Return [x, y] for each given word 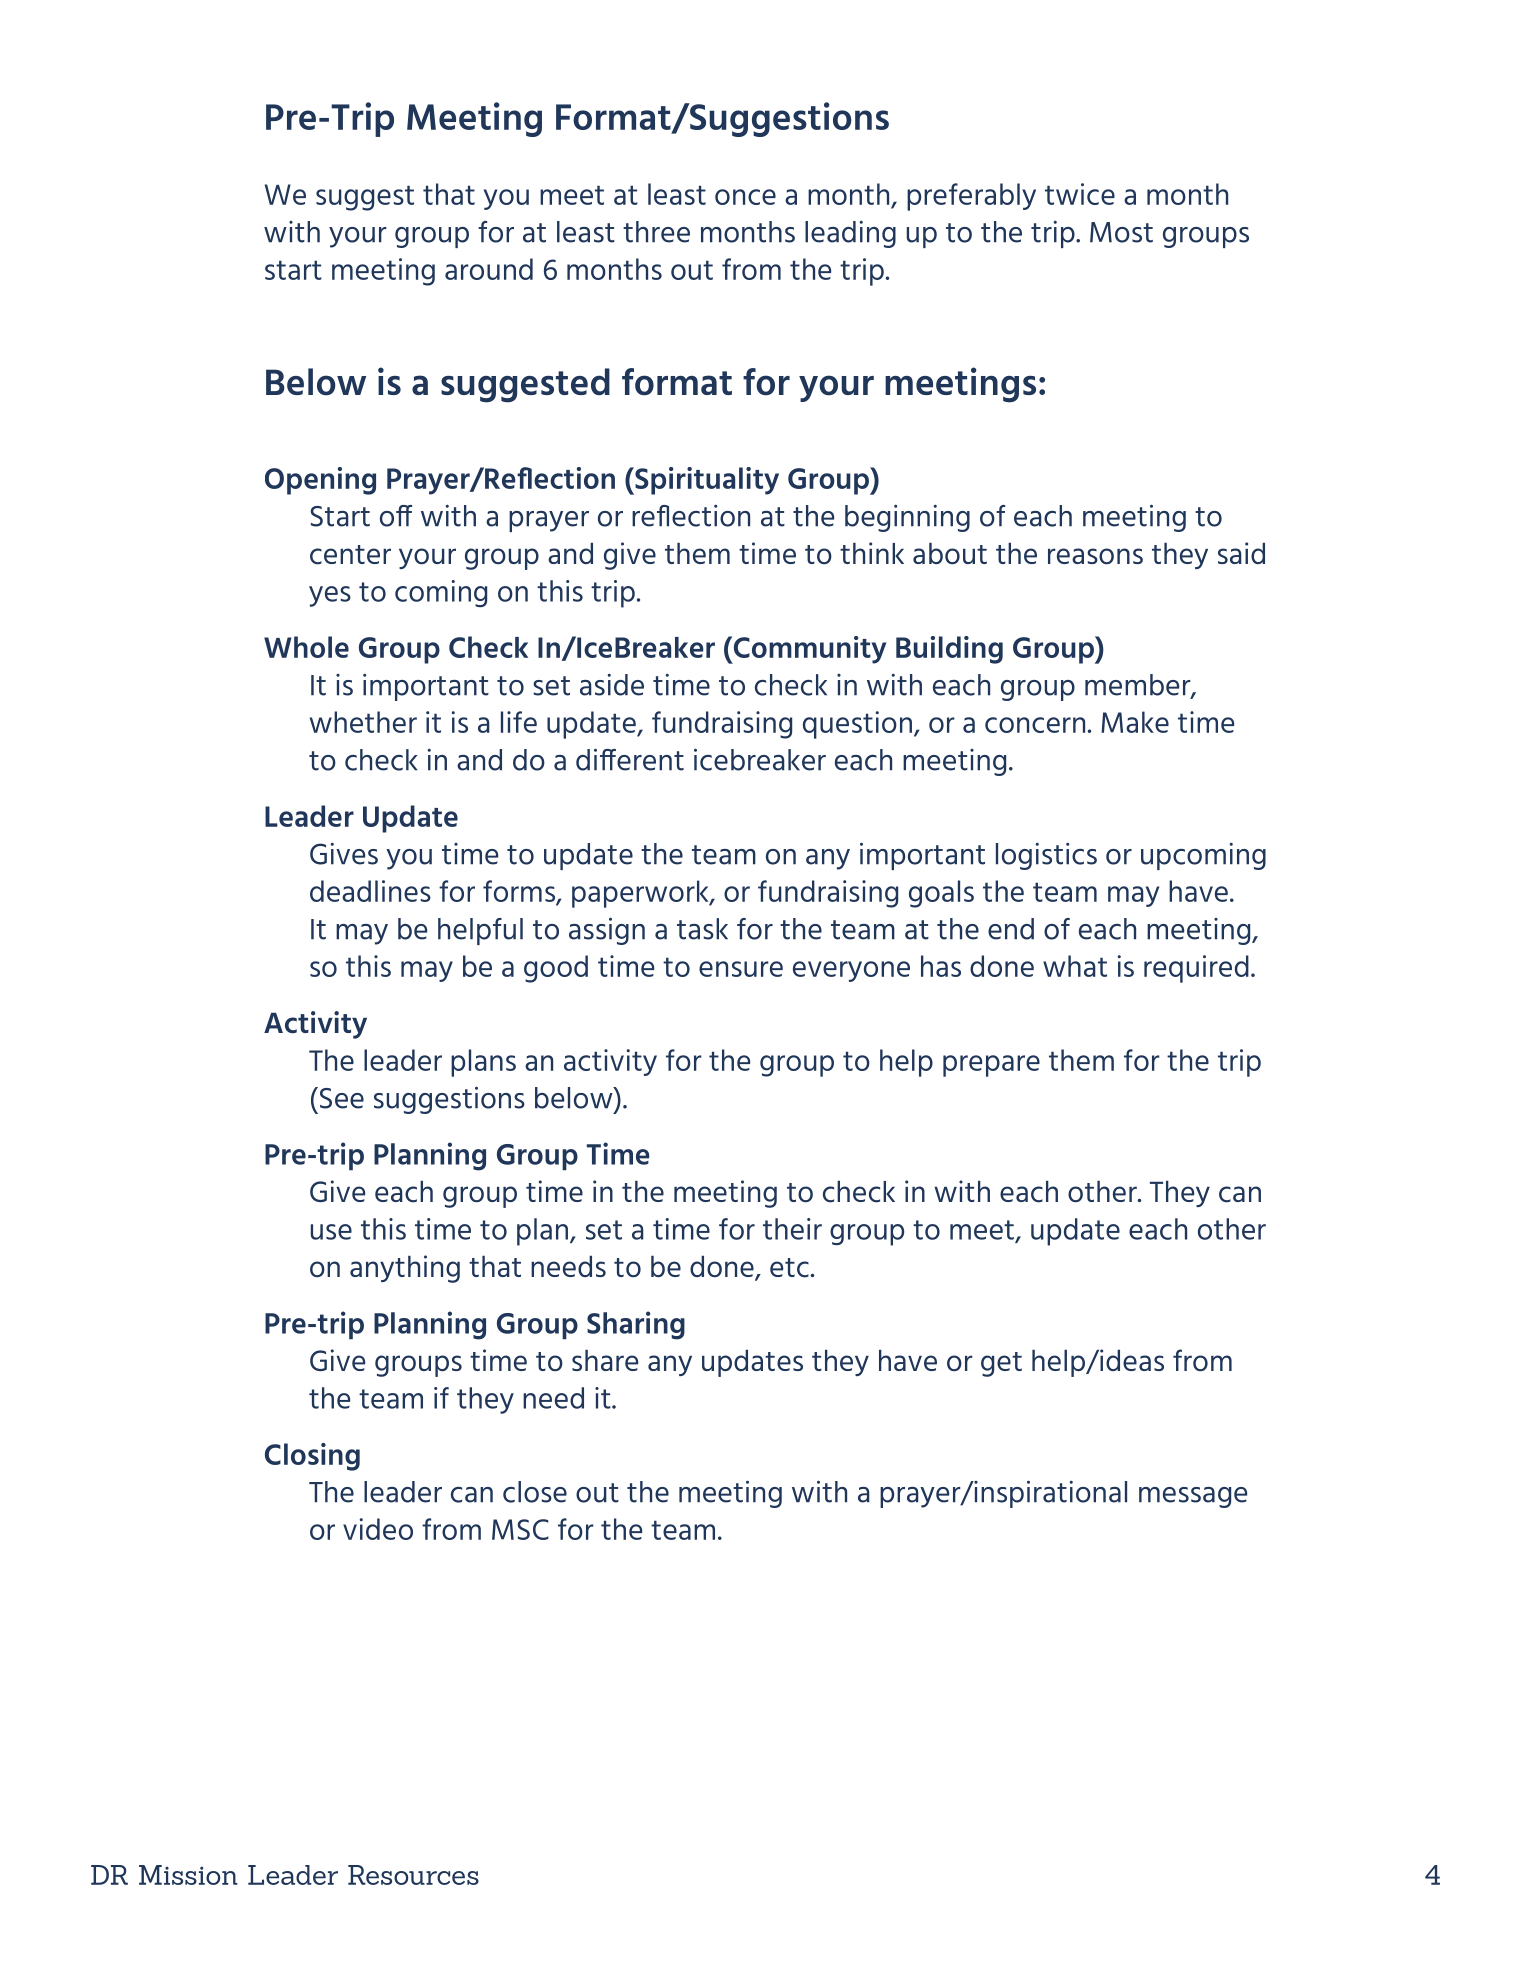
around [489, 269]
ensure [741, 969]
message [1193, 1497]
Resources [413, 1875]
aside [612, 685]
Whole [306, 647]
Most [1121, 232]
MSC [520, 1529]
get [1001, 1364]
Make [1135, 722]
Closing [312, 1457]
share [605, 1360]
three [656, 232]
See [340, 1098]
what [1075, 966]
